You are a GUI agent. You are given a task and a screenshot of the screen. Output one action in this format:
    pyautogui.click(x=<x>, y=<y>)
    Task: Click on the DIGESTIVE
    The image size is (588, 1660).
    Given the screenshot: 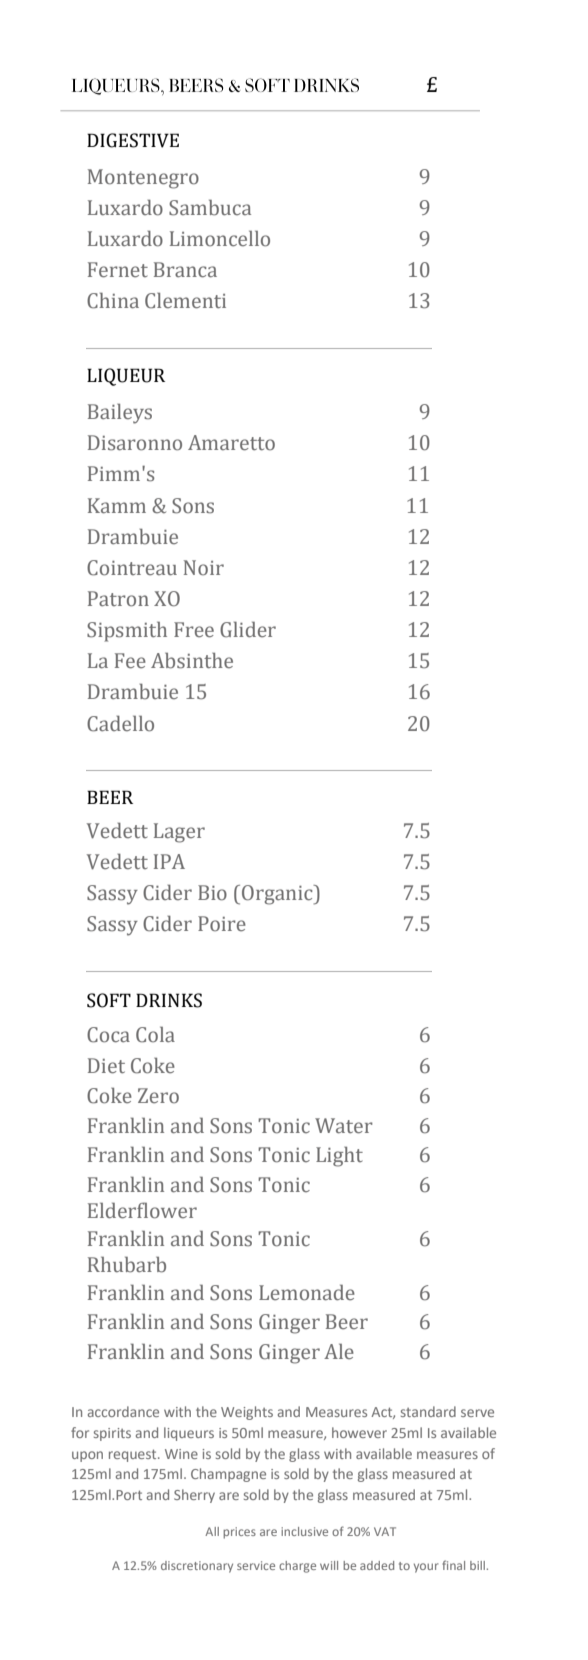 What is the action you would take?
    pyautogui.click(x=133, y=140)
